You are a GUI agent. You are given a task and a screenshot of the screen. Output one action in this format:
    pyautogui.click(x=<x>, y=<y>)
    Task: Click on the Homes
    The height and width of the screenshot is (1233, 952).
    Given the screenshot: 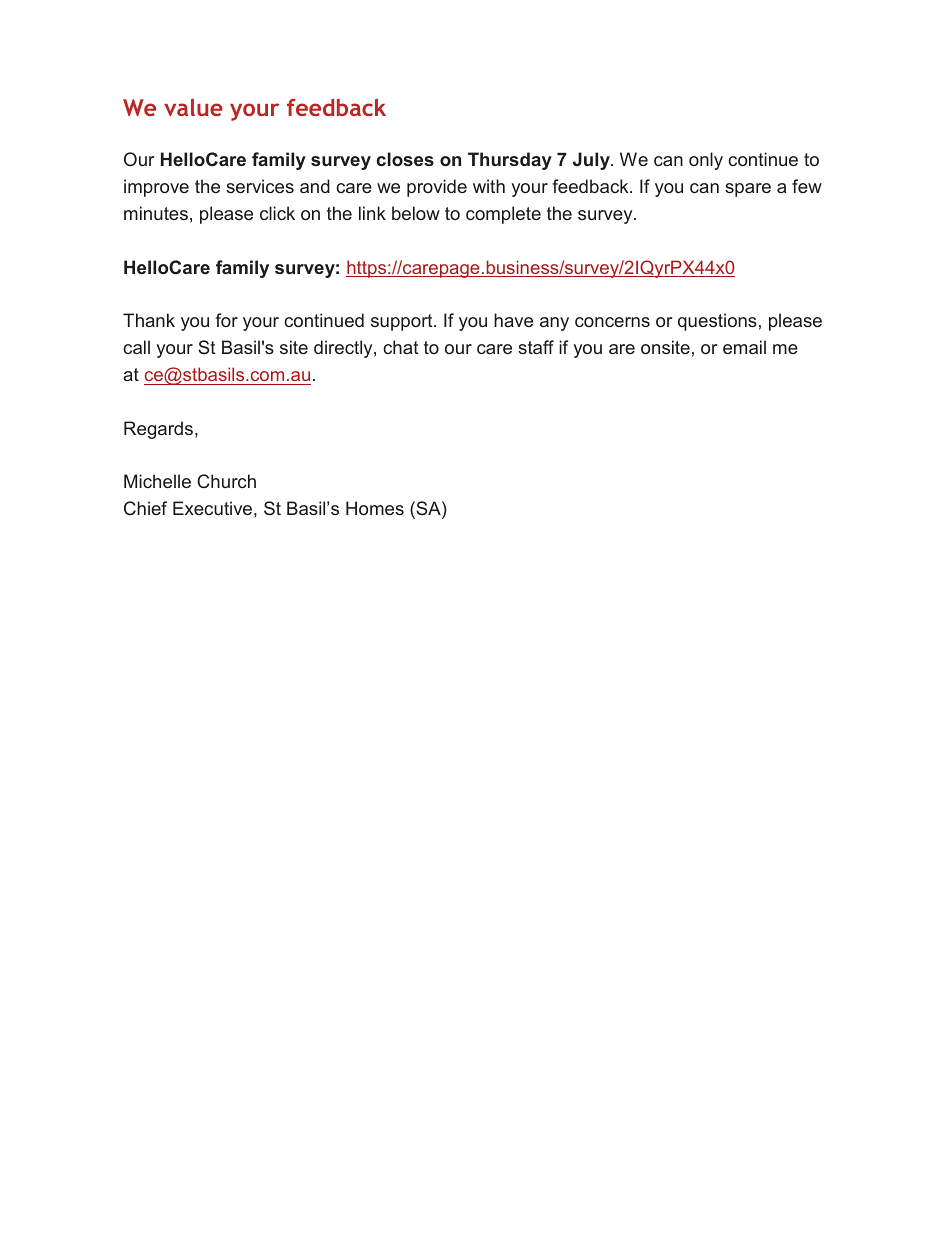 What is the action you would take?
    pyautogui.click(x=375, y=508)
